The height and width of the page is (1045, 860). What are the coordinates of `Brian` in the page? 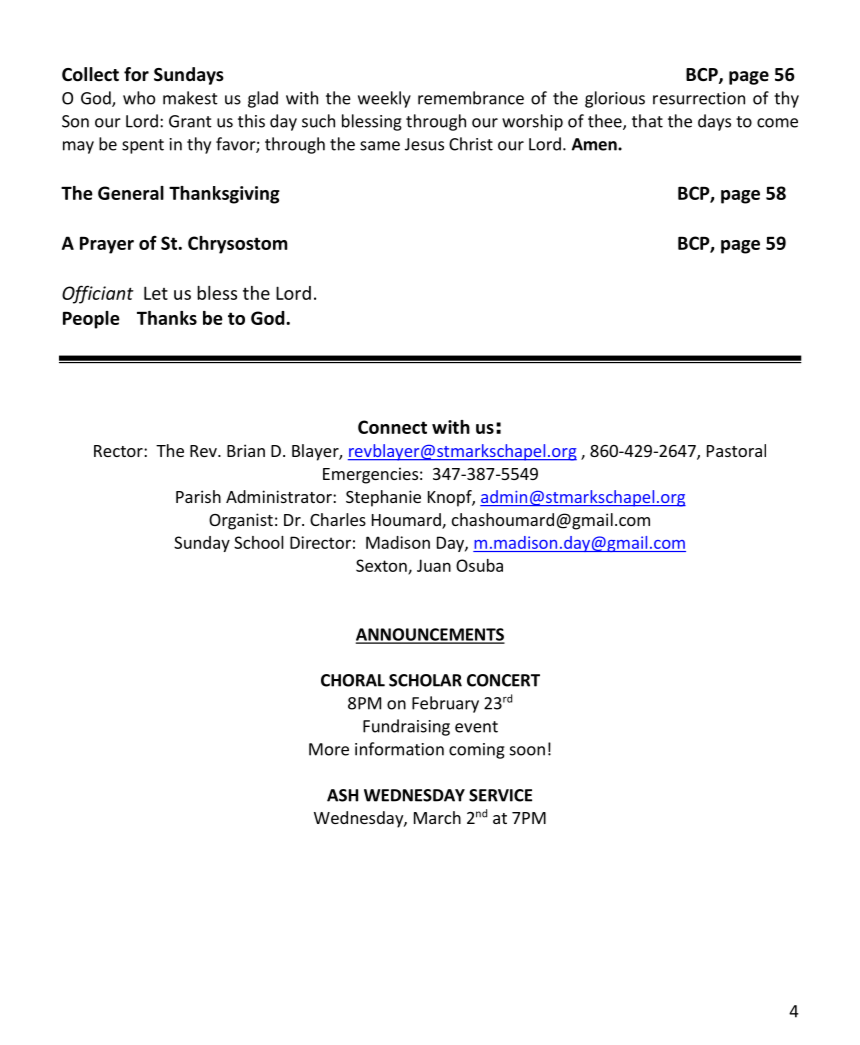 It's located at (246, 450).
